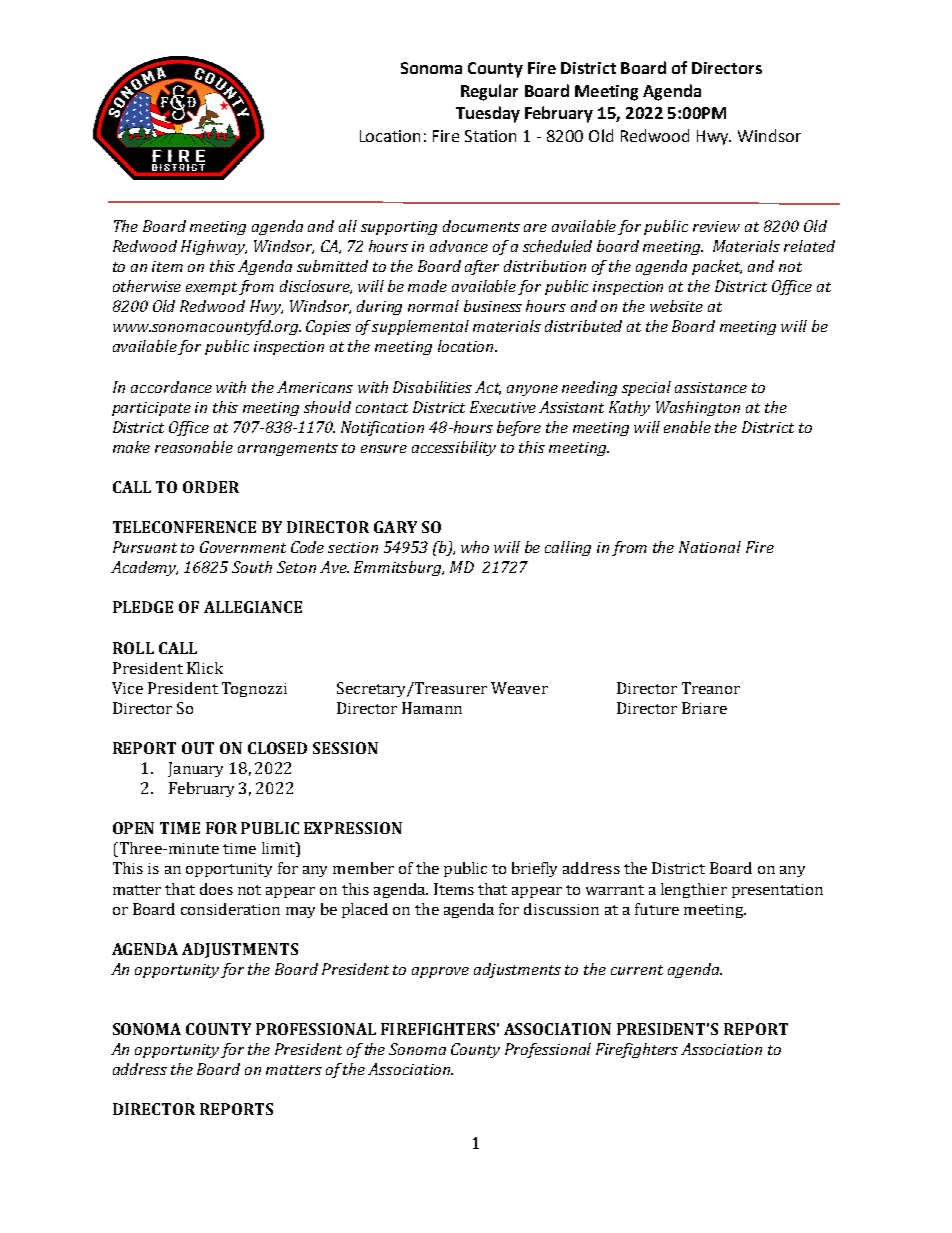 The width and height of the screenshot is (952, 1233). What do you see at coordinates (710, 547) in the screenshot?
I see `National` at bounding box center [710, 547].
